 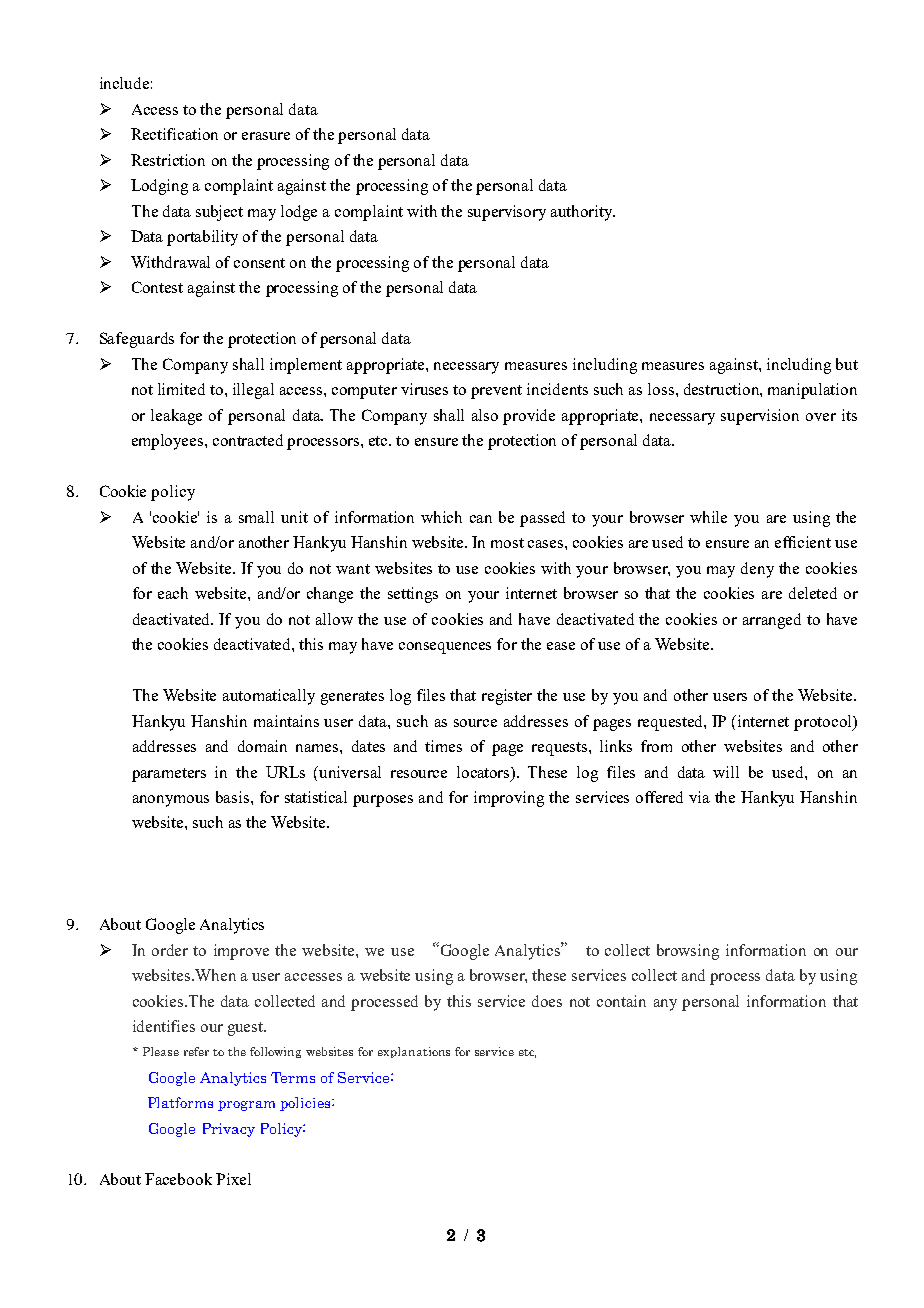 I want to click on each, so click(x=173, y=593).
